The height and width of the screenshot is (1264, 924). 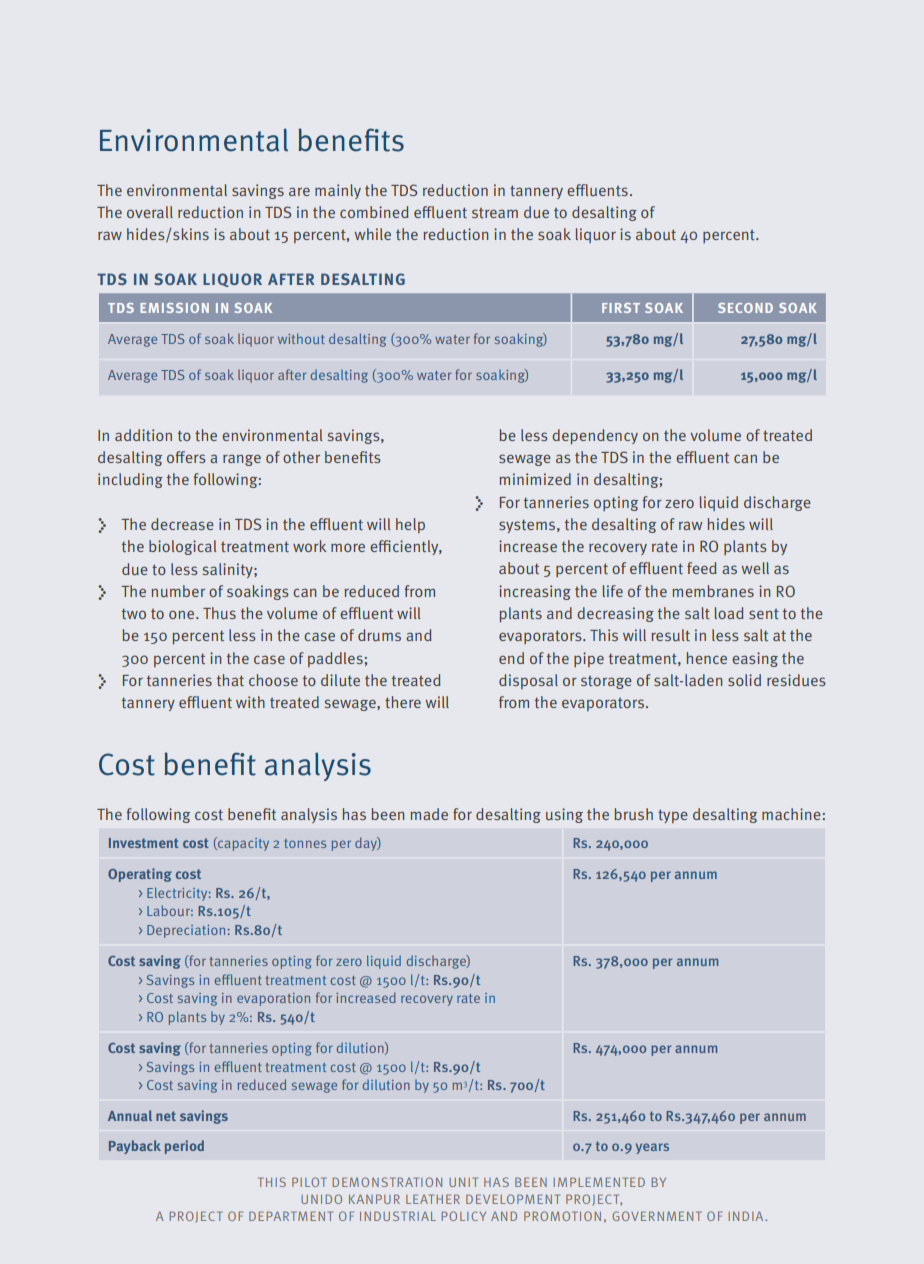 I want to click on there, so click(x=403, y=702).
